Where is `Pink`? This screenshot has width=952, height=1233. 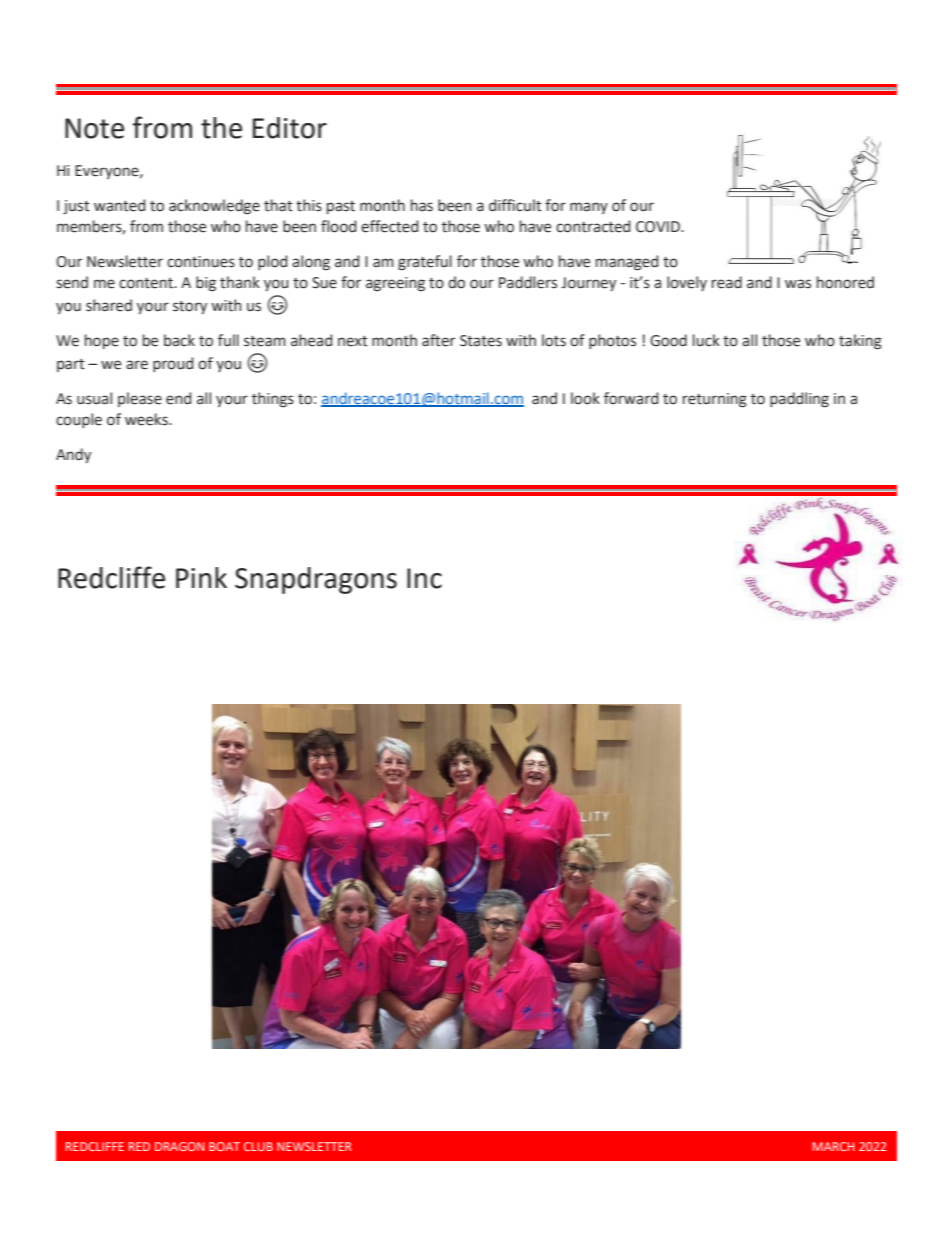 Pink is located at coordinates (201, 577).
